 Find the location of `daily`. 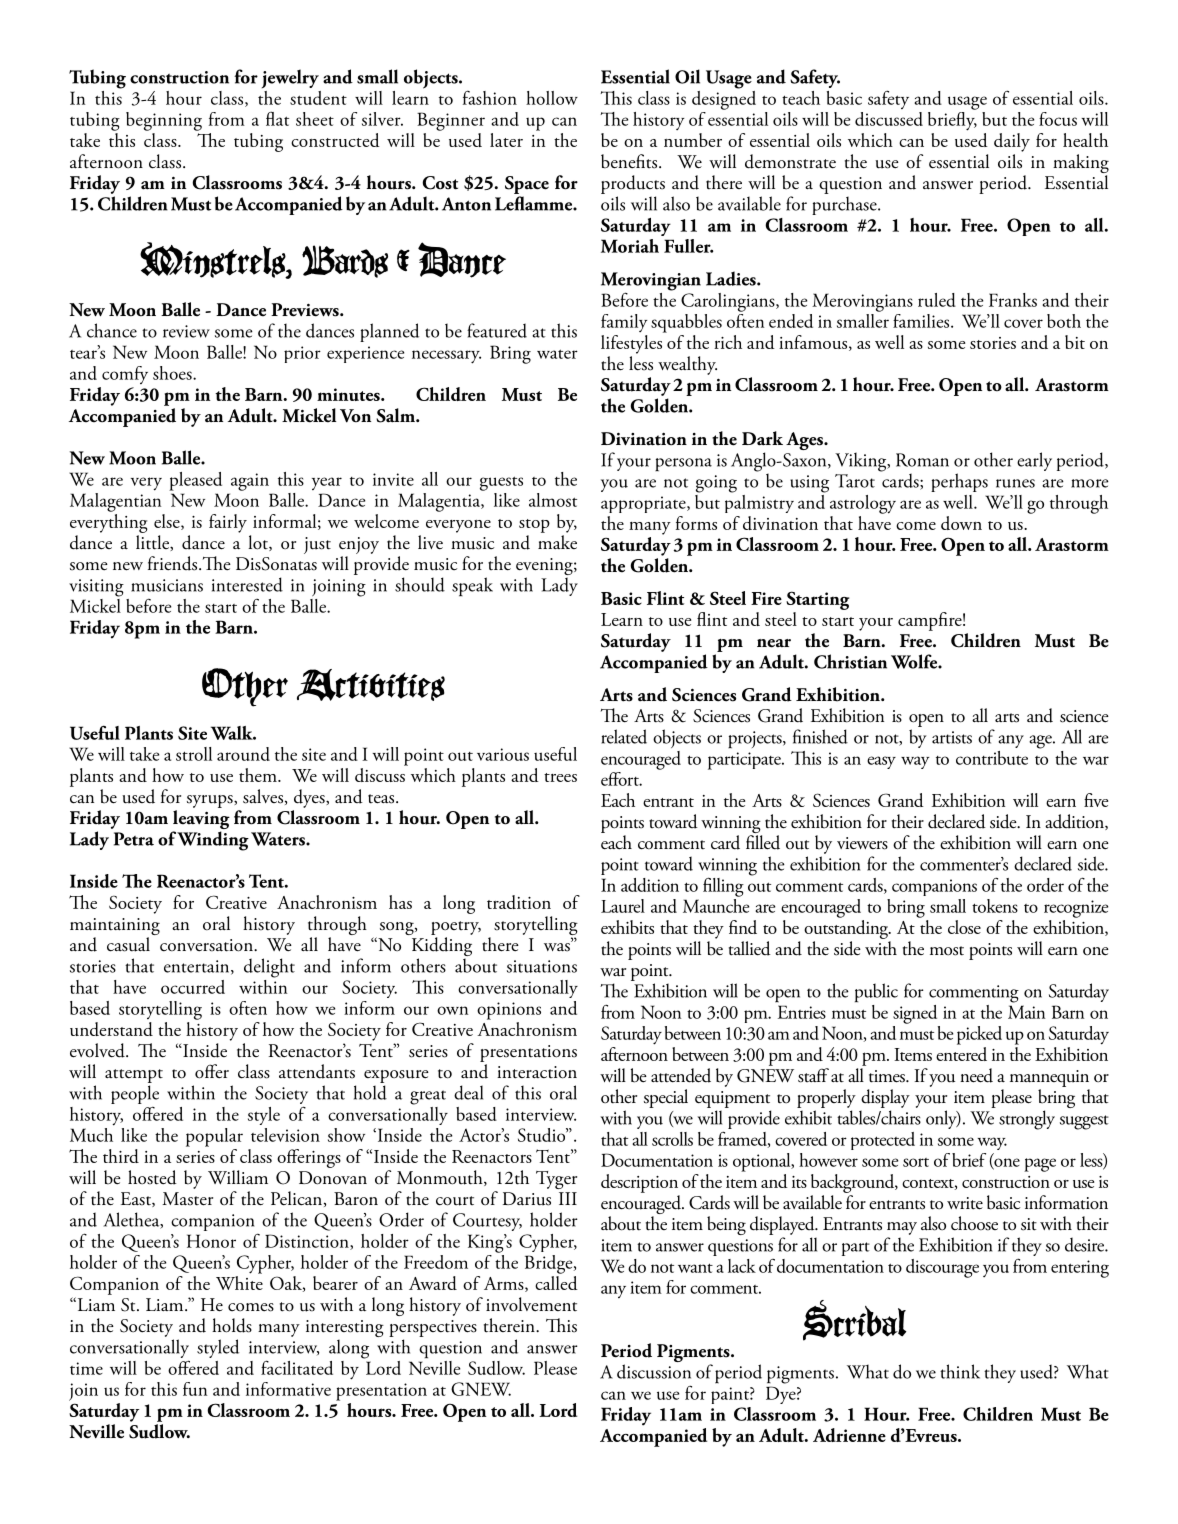

daily is located at coordinates (1012, 142).
